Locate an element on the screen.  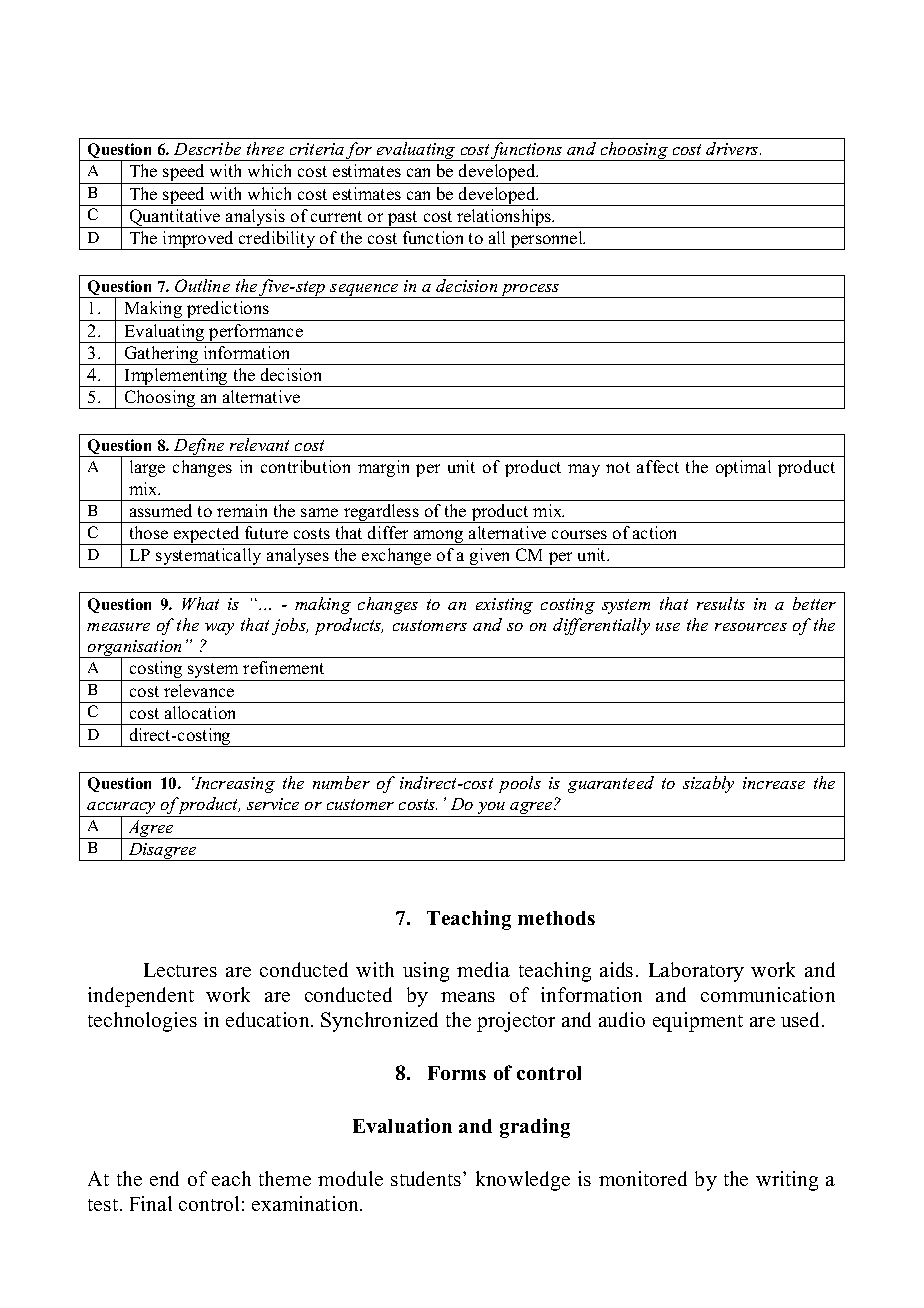
Laboratory is located at coordinates (696, 972).
